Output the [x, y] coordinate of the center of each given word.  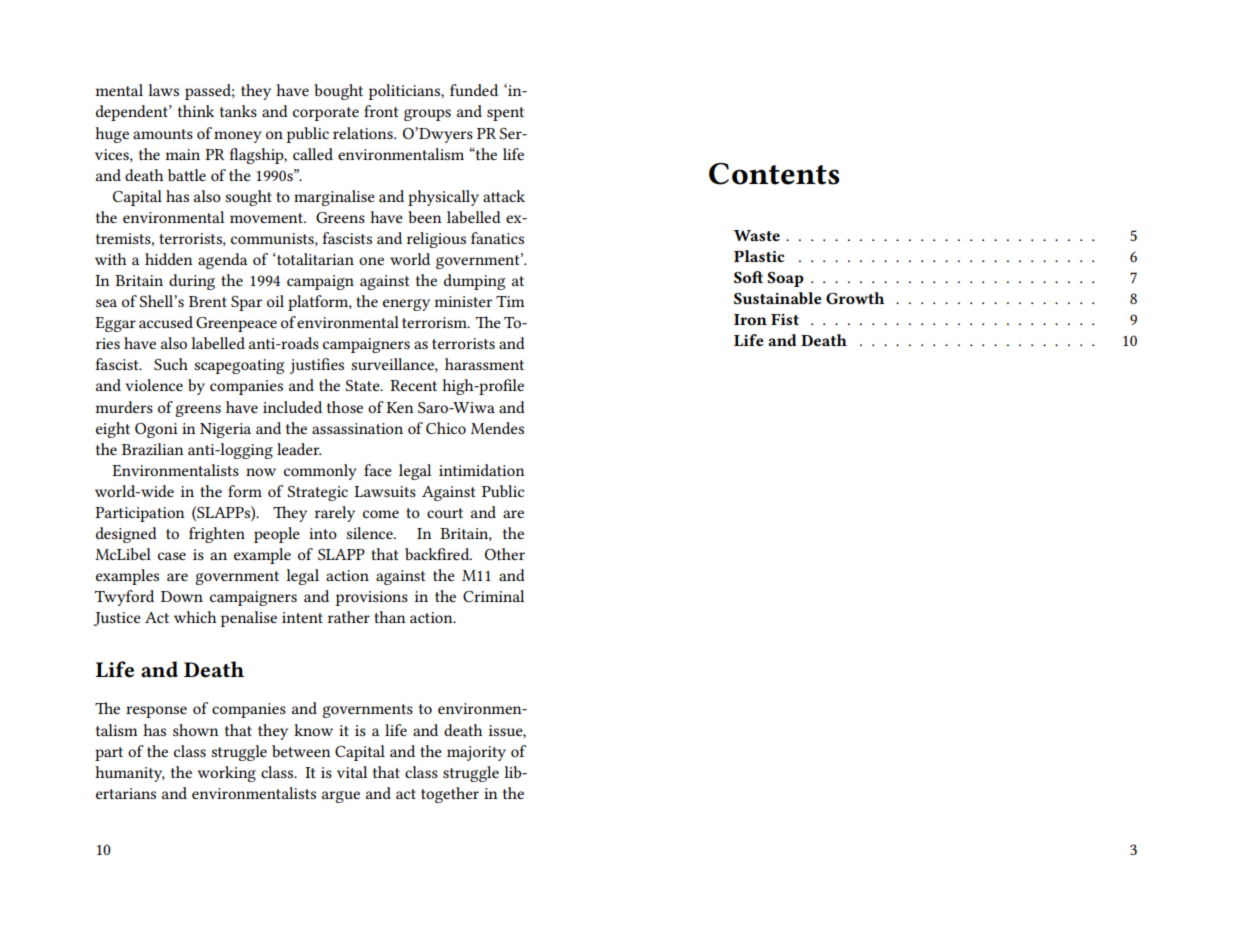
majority [476, 753]
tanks [238, 111]
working [226, 774]
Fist [785, 319]
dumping [474, 282]
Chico [446, 428]
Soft [748, 277]
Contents [774, 174]
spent [505, 114]
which [195, 617]
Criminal [493, 596]
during [192, 282]
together [450, 795]
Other [505, 554]
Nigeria [225, 430]
